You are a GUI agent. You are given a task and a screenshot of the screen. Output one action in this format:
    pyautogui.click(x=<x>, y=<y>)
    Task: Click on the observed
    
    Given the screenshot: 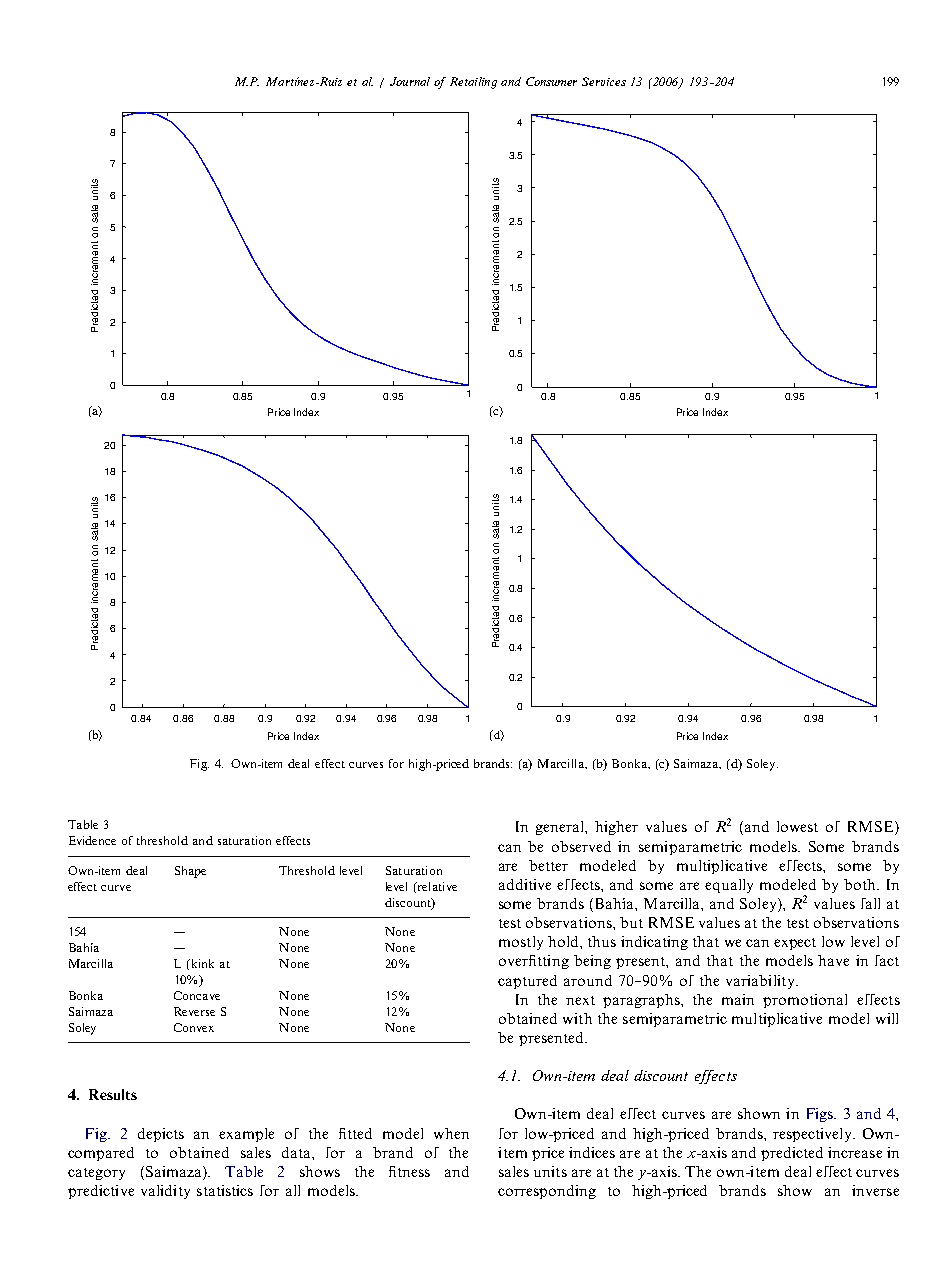 What is the action you would take?
    pyautogui.click(x=581, y=846)
